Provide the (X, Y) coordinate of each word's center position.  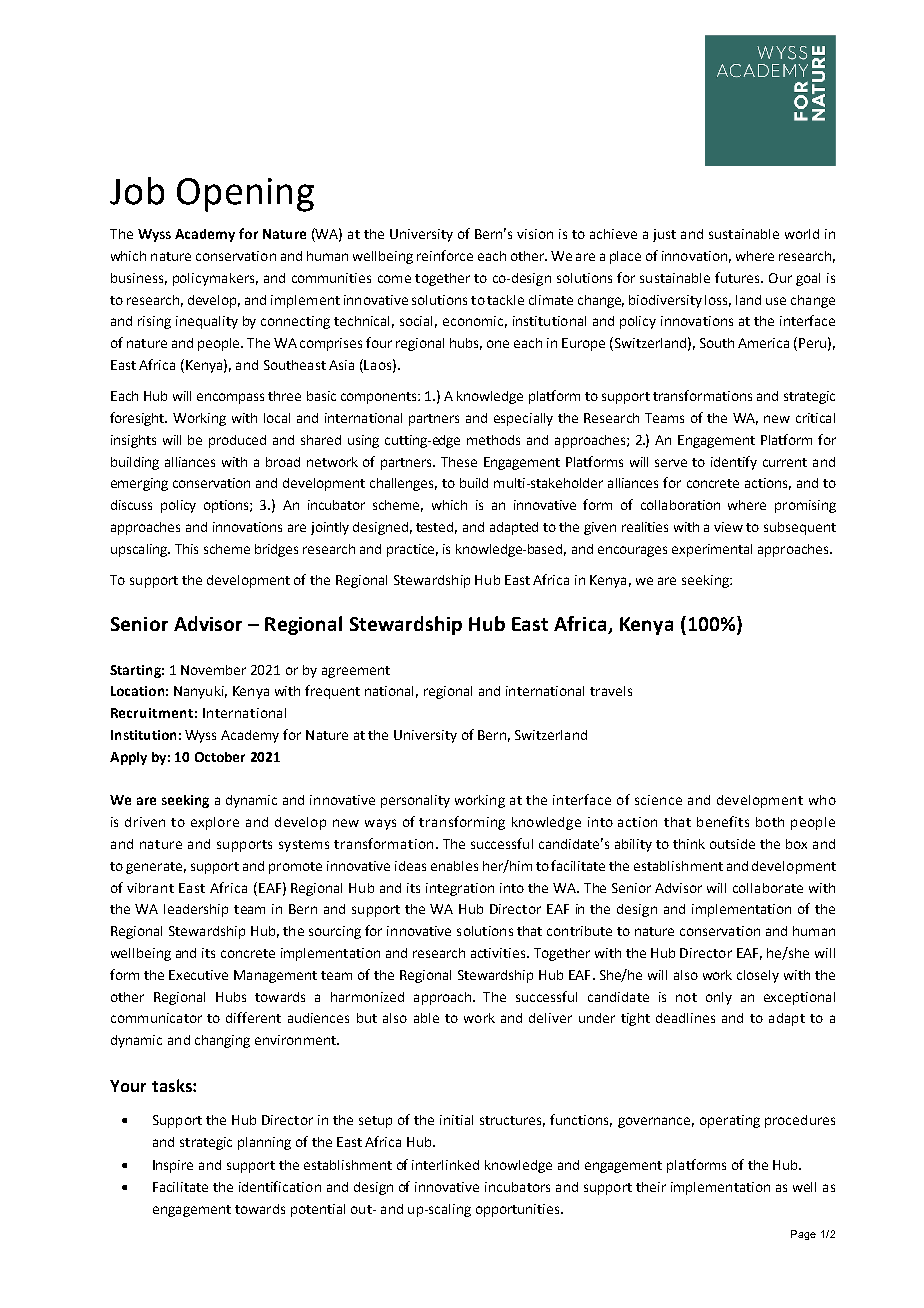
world (802, 234)
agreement (356, 672)
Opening (245, 195)
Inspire (173, 1166)
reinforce (445, 255)
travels (611, 691)
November (213, 670)
